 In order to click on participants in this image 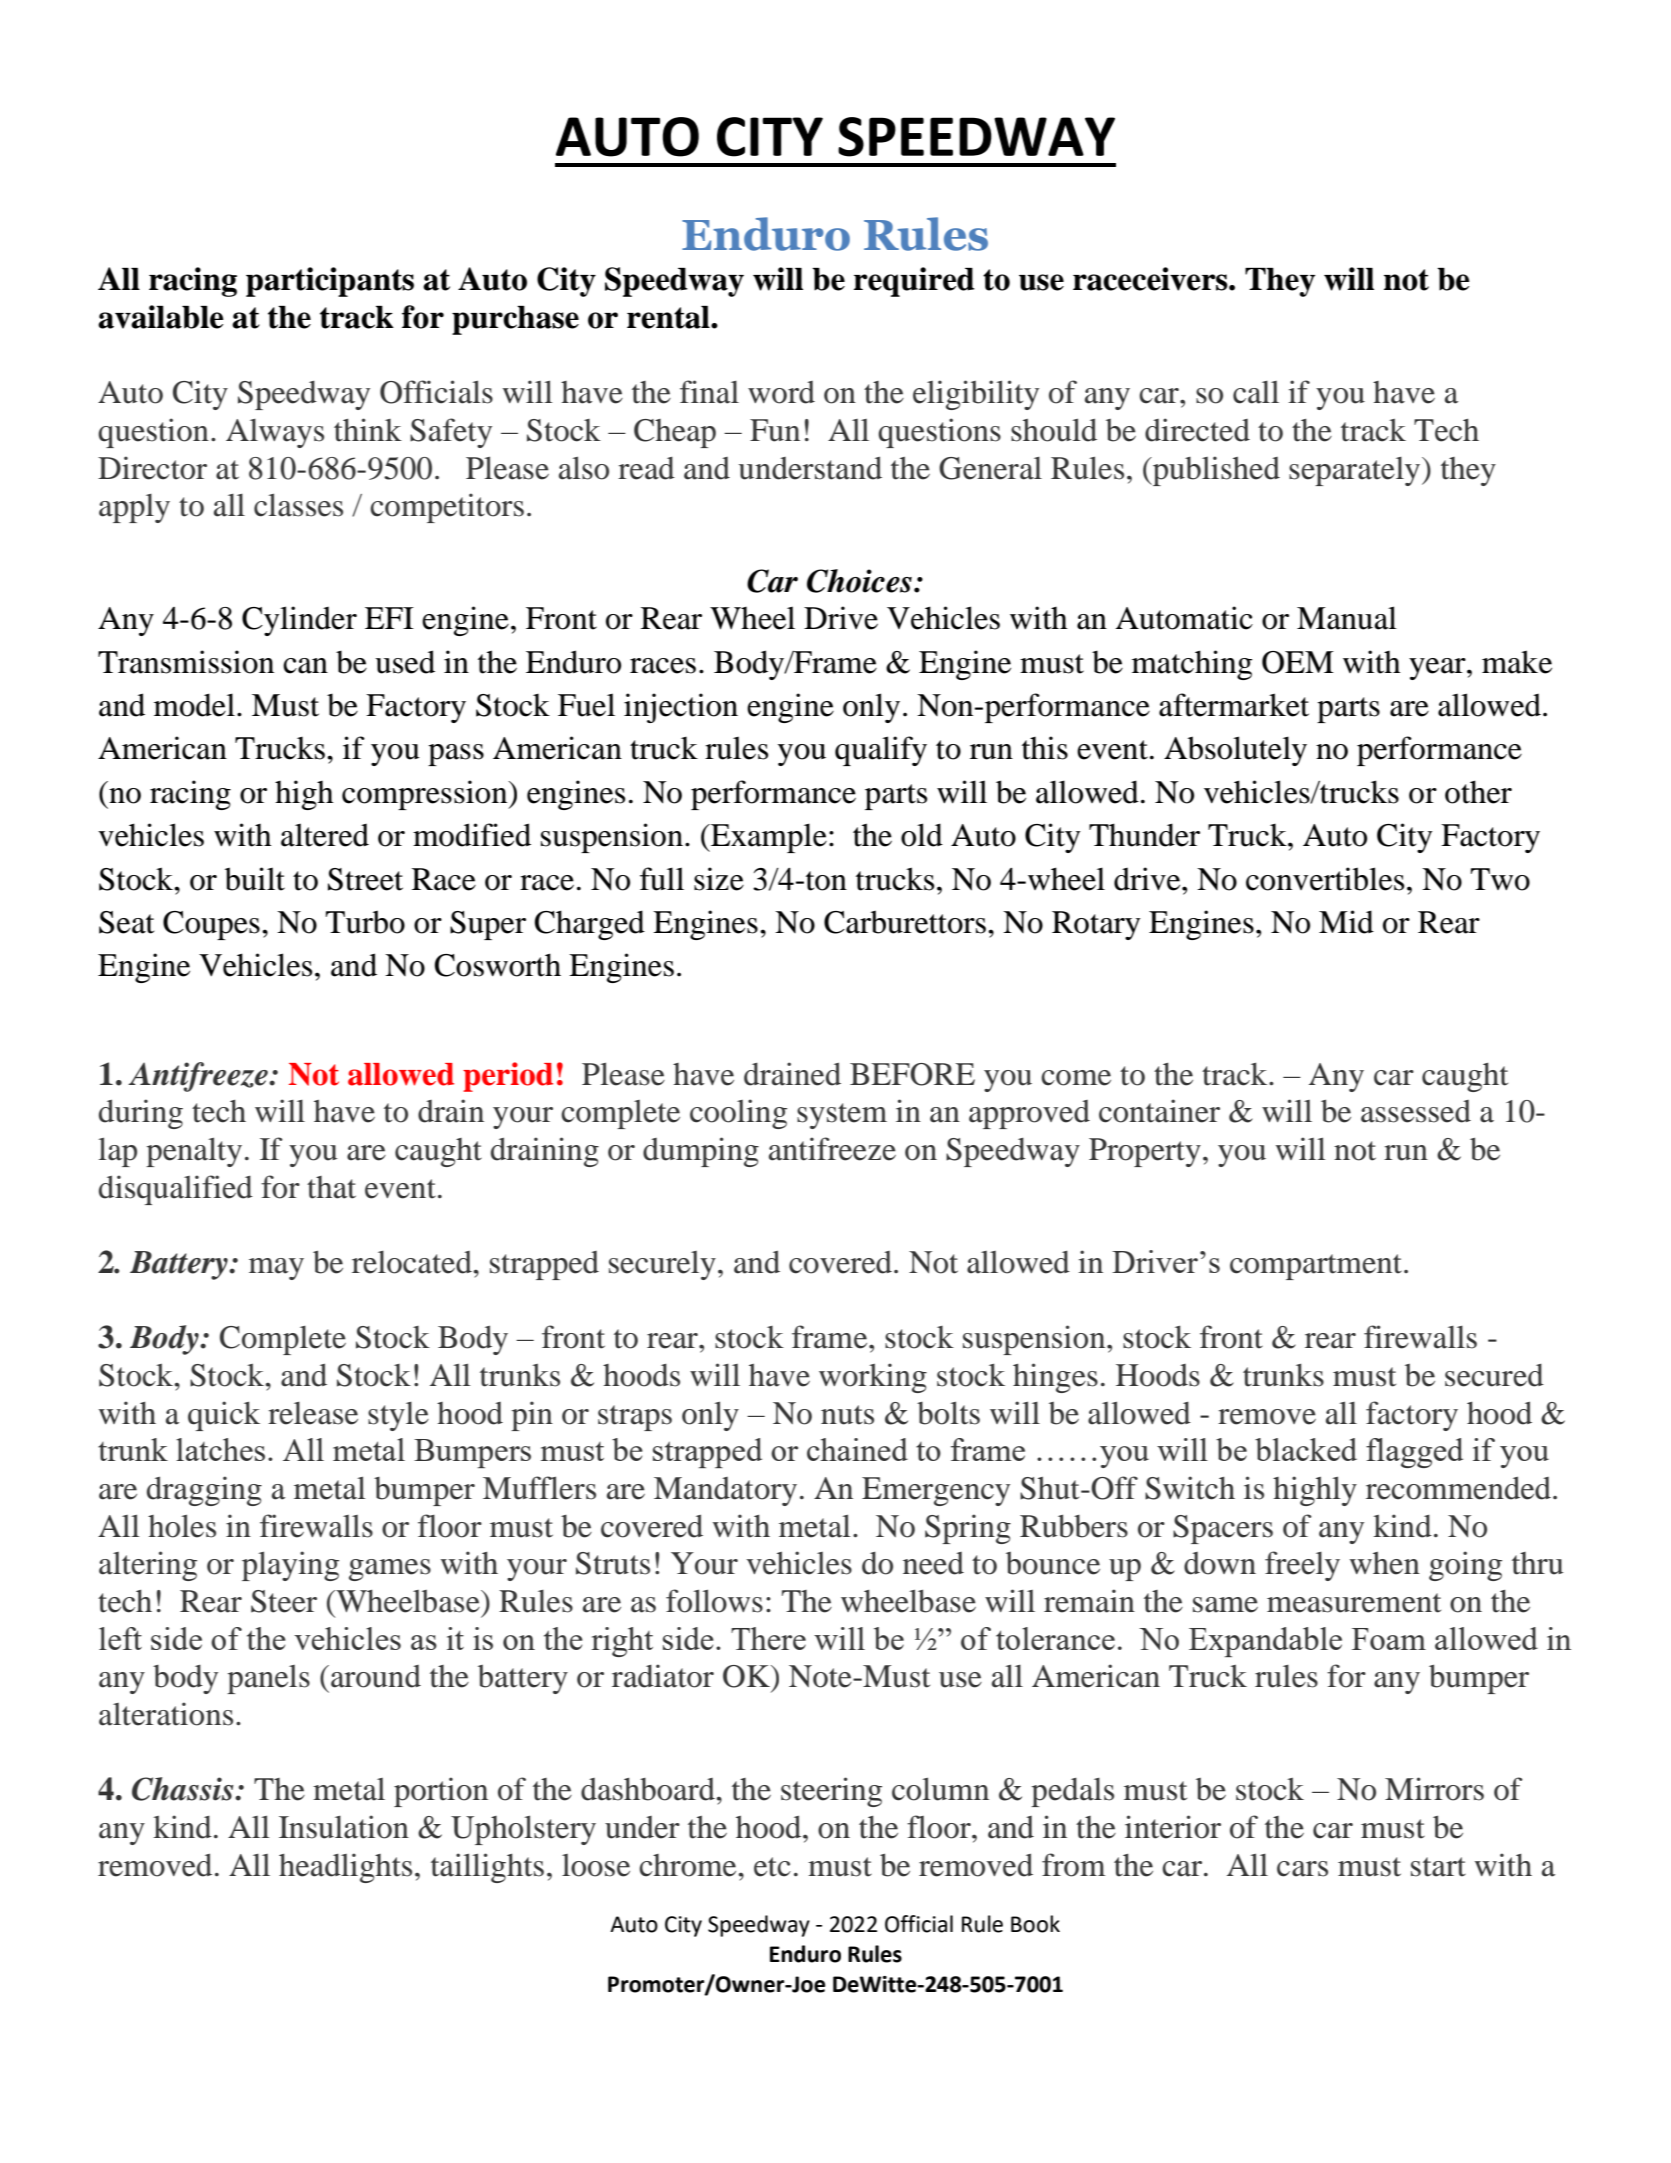, I will do `click(330, 282)`.
